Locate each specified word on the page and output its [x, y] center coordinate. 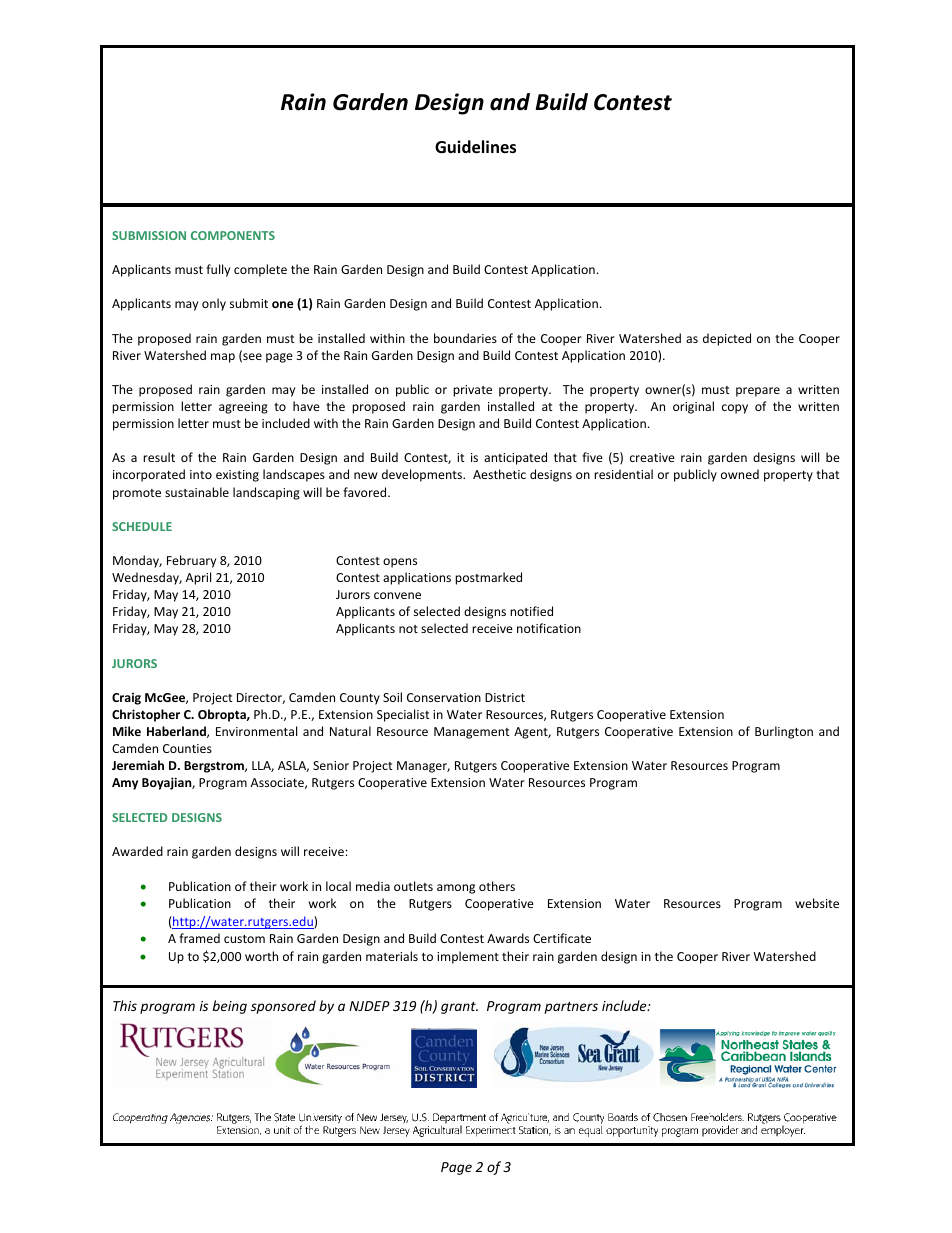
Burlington [784, 732]
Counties [187, 748]
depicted [727, 339]
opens [400, 563]
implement [468, 957]
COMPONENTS [233, 235]
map [223, 358]
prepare [758, 392]
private [472, 391]
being [230, 1007]
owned [740, 474]
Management [472, 733]
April [198, 578]
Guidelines [475, 147]
